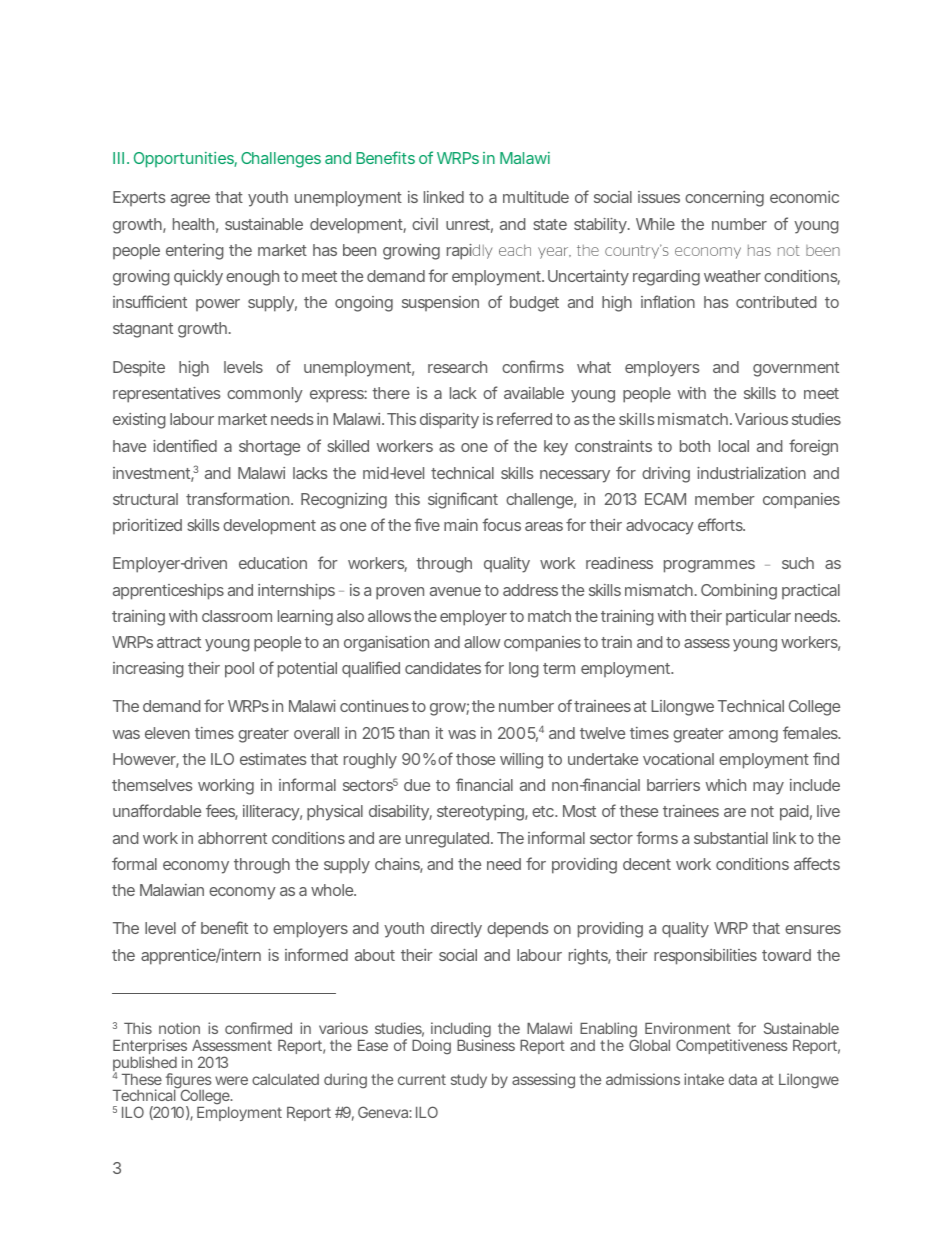 The height and width of the image is (1233, 952). What do you see at coordinates (455, 591) in the image?
I see `avenue` at bounding box center [455, 591].
